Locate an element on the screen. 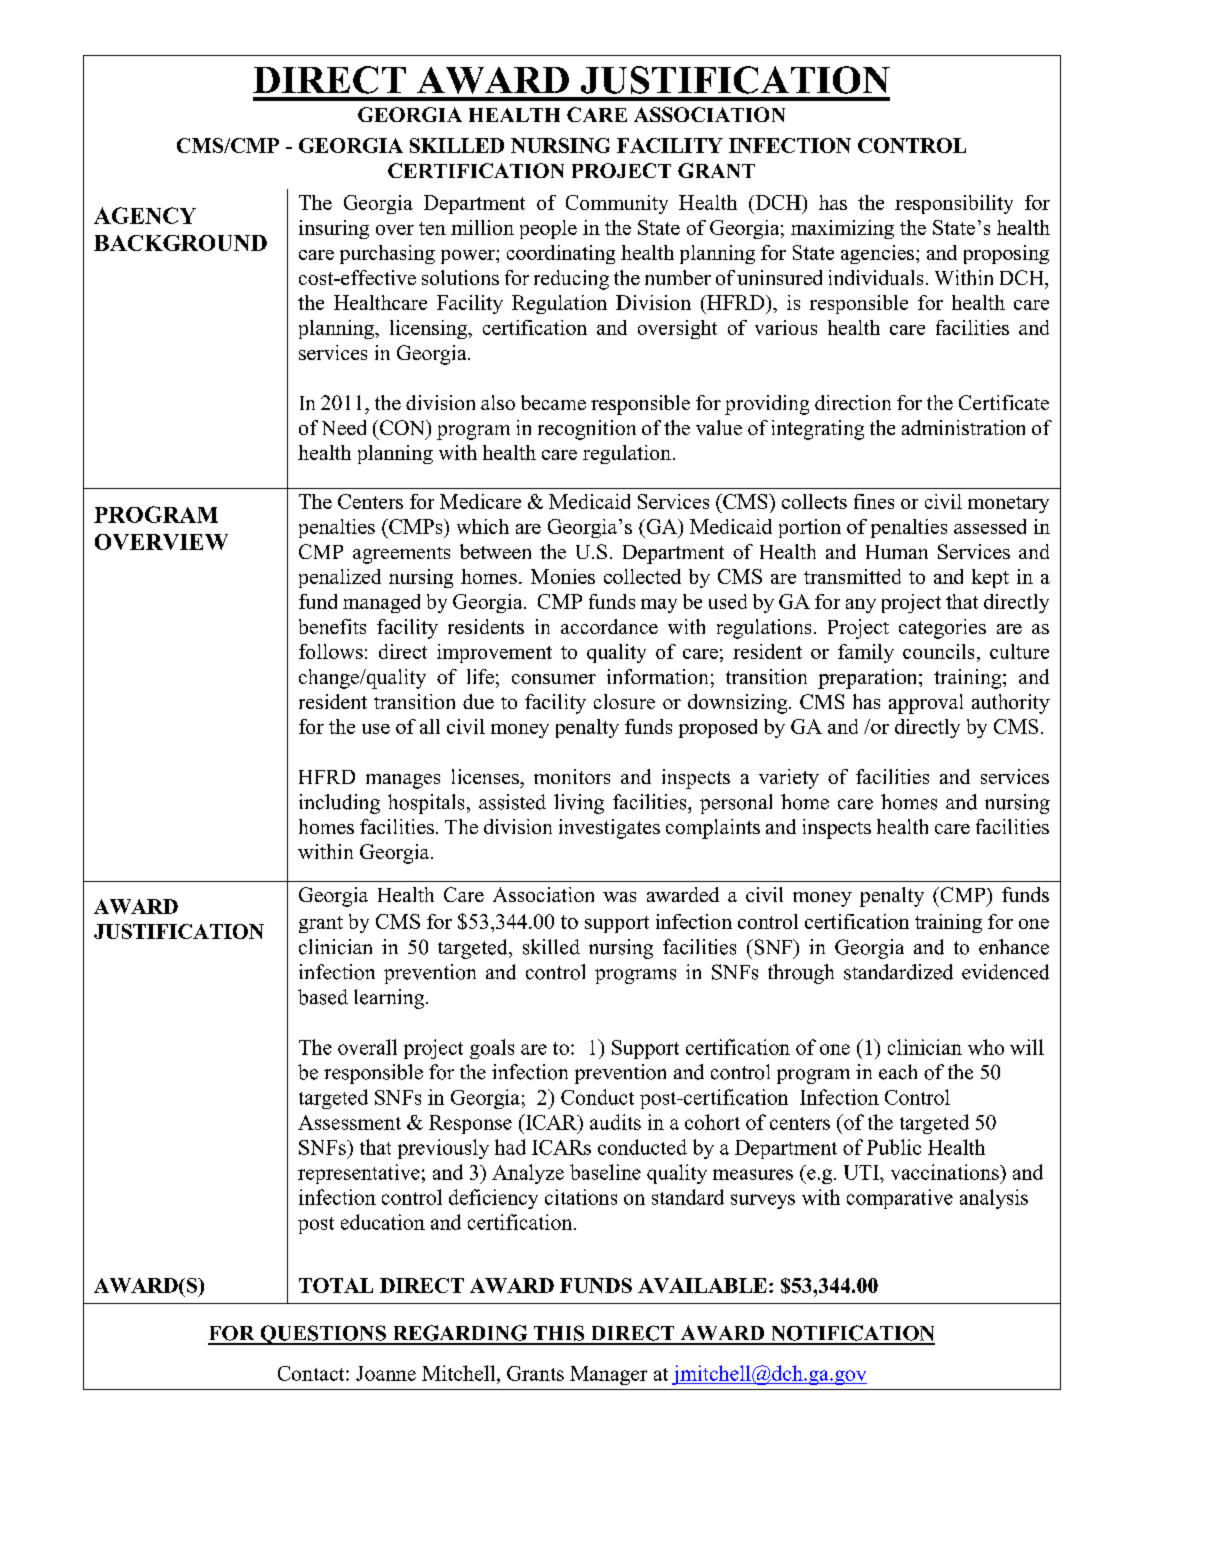 The height and width of the screenshot is (1567, 1211). BACKGROUND is located at coordinates (180, 243).
